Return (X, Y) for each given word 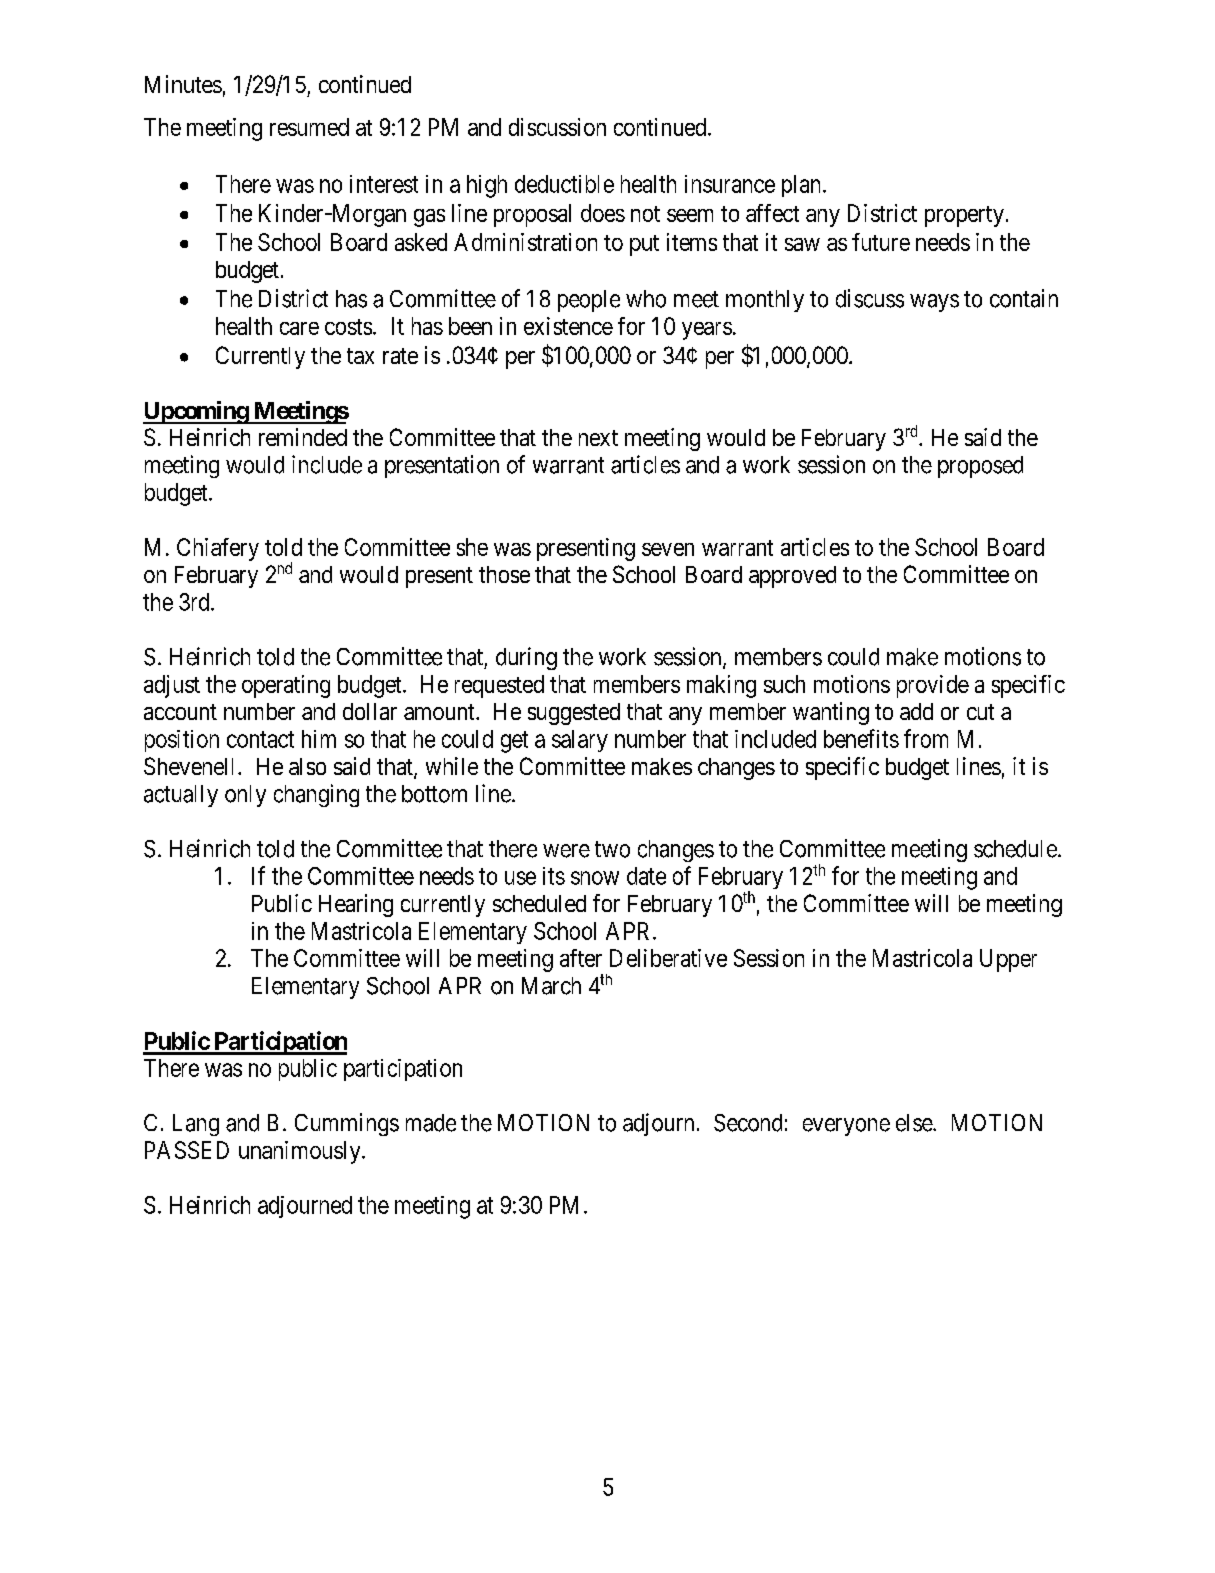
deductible (564, 184)
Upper (1008, 960)
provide (933, 686)
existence (568, 326)
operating (286, 686)
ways (934, 303)
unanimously (301, 1152)
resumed (309, 127)
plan (803, 186)
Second (748, 1123)
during (526, 658)
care (299, 328)
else (915, 1123)
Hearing (356, 905)
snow (595, 878)
